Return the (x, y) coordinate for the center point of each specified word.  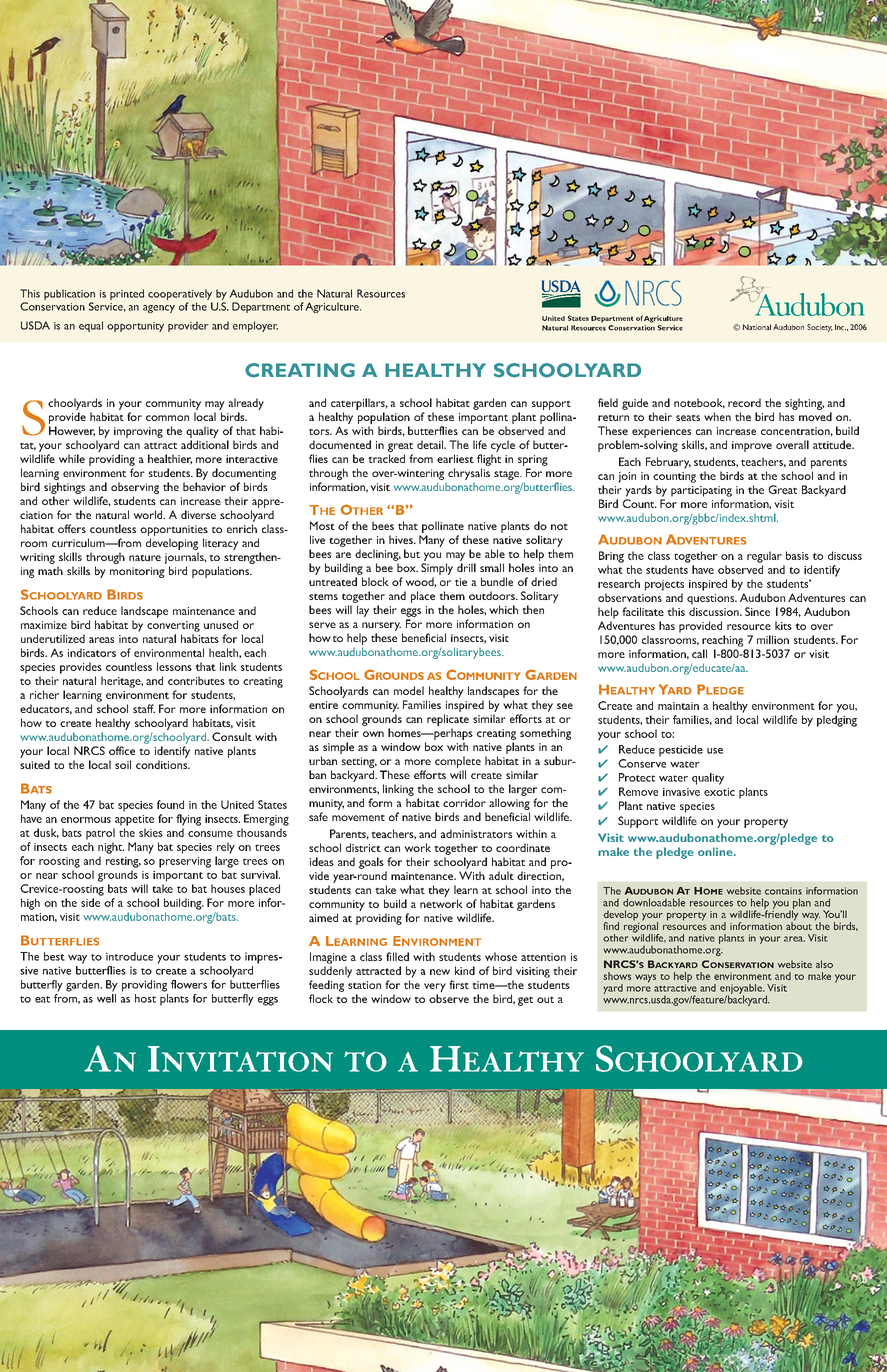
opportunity (135, 327)
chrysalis (469, 474)
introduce (129, 956)
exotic (719, 792)
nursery (381, 626)
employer (255, 326)
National (757, 327)
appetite (134, 820)
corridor (464, 802)
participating (701, 491)
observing (135, 488)
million (773, 639)
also (824, 964)
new (440, 972)
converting (173, 626)
